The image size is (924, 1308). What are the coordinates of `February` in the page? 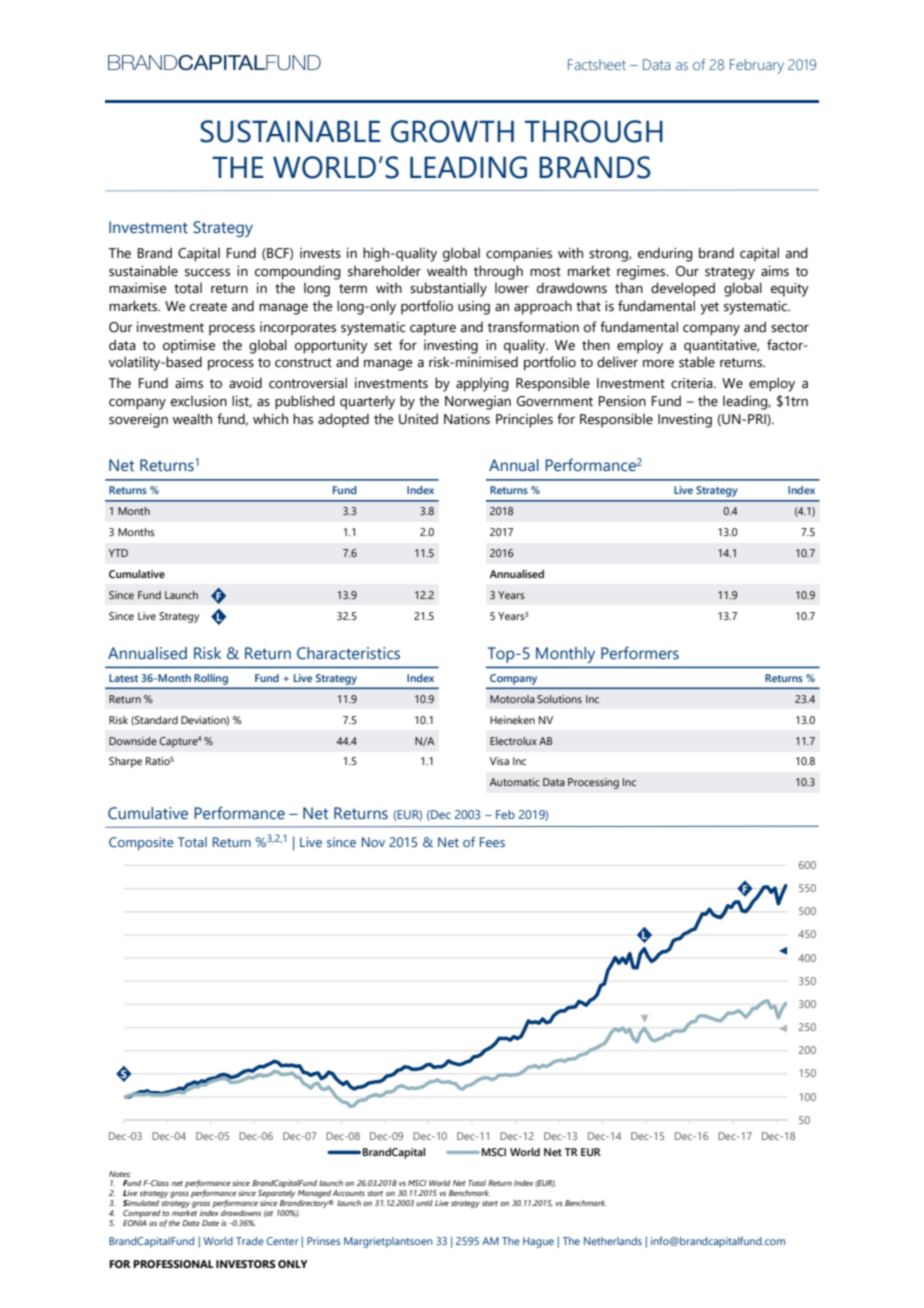 It's located at (757, 66).
